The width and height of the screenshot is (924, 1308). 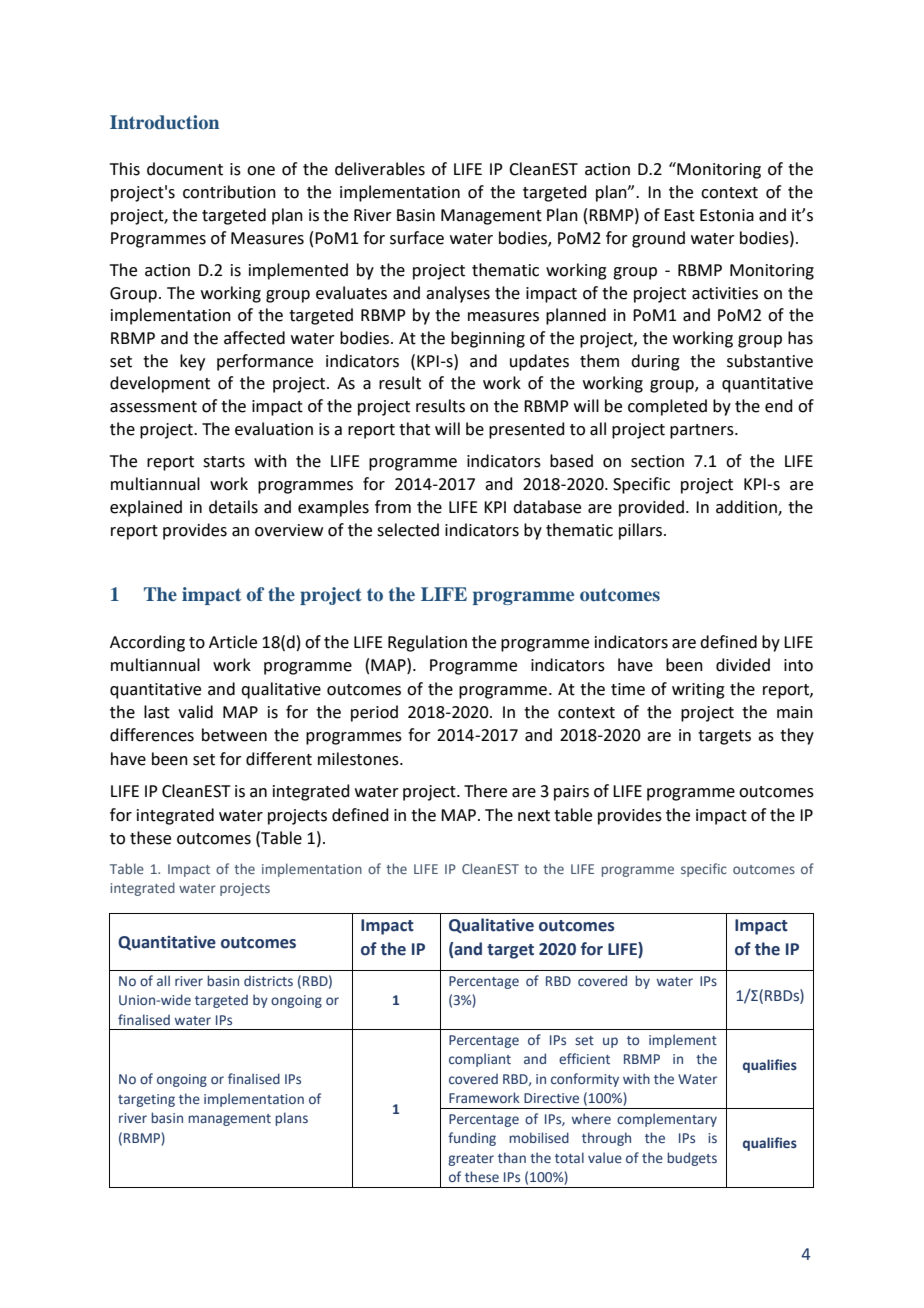 What do you see at coordinates (427, 643) in the screenshot?
I see `Regulation` at bounding box center [427, 643].
